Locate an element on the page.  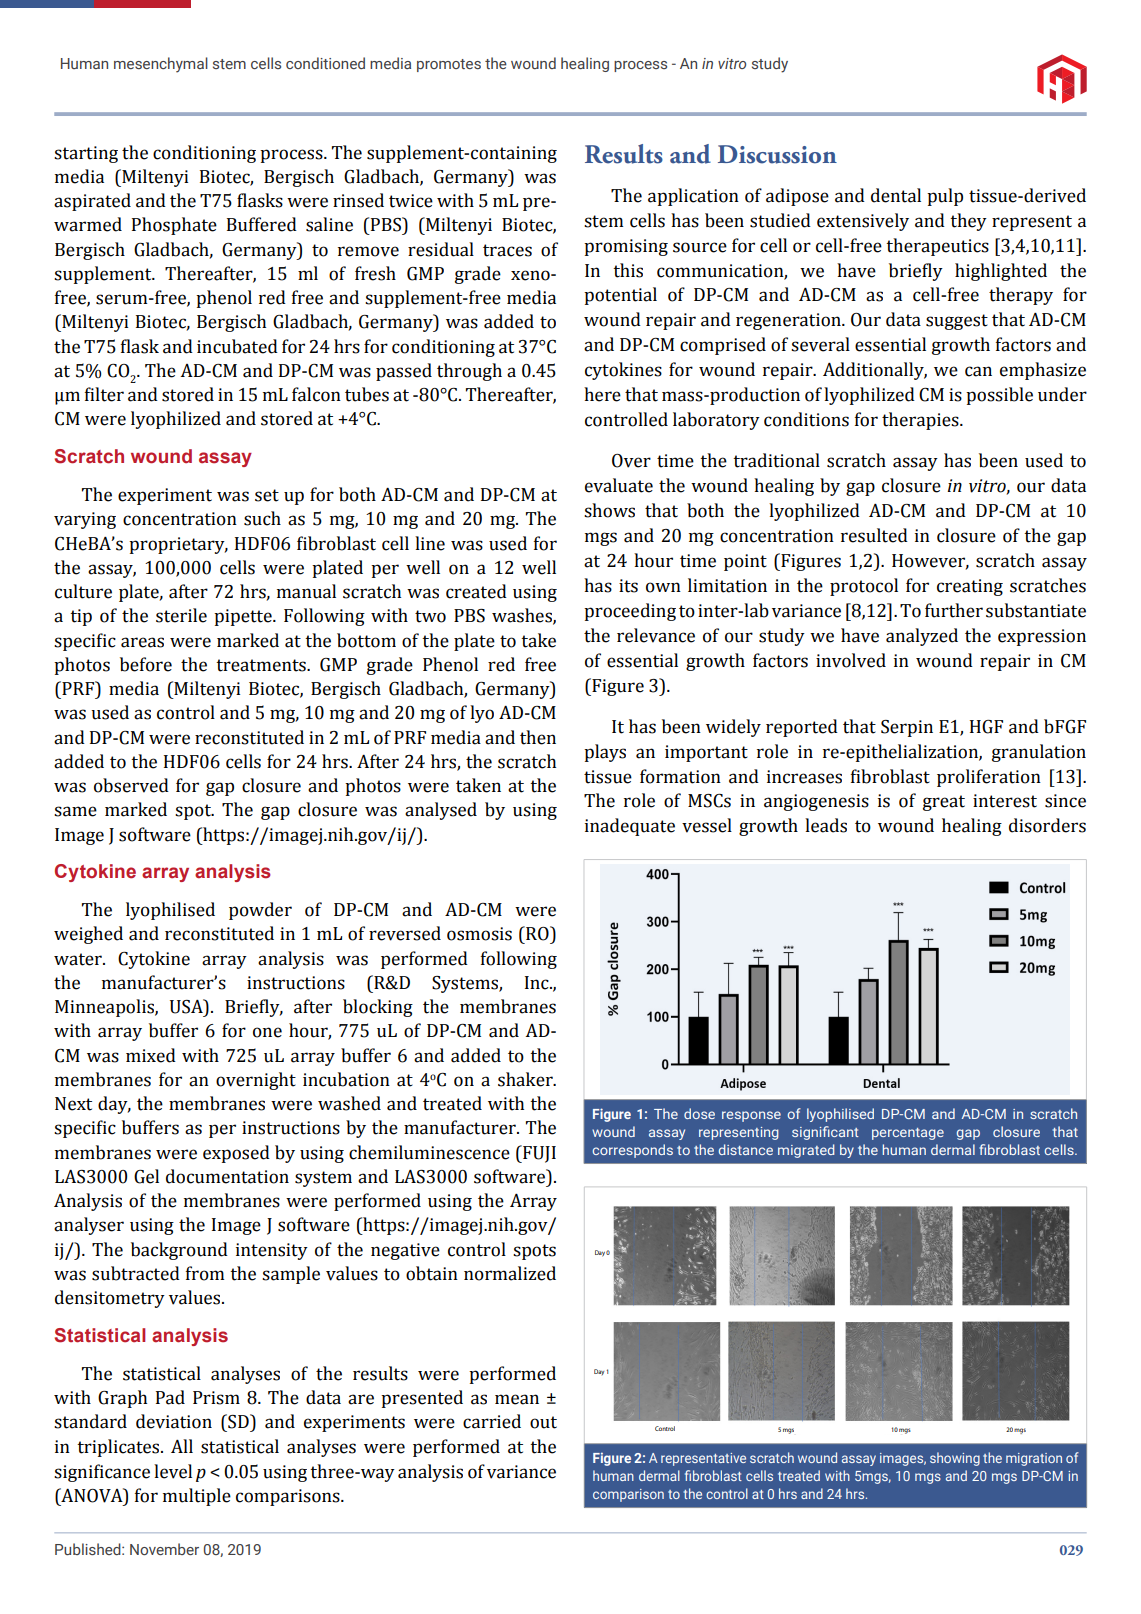
observed is located at coordinates (131, 785).
